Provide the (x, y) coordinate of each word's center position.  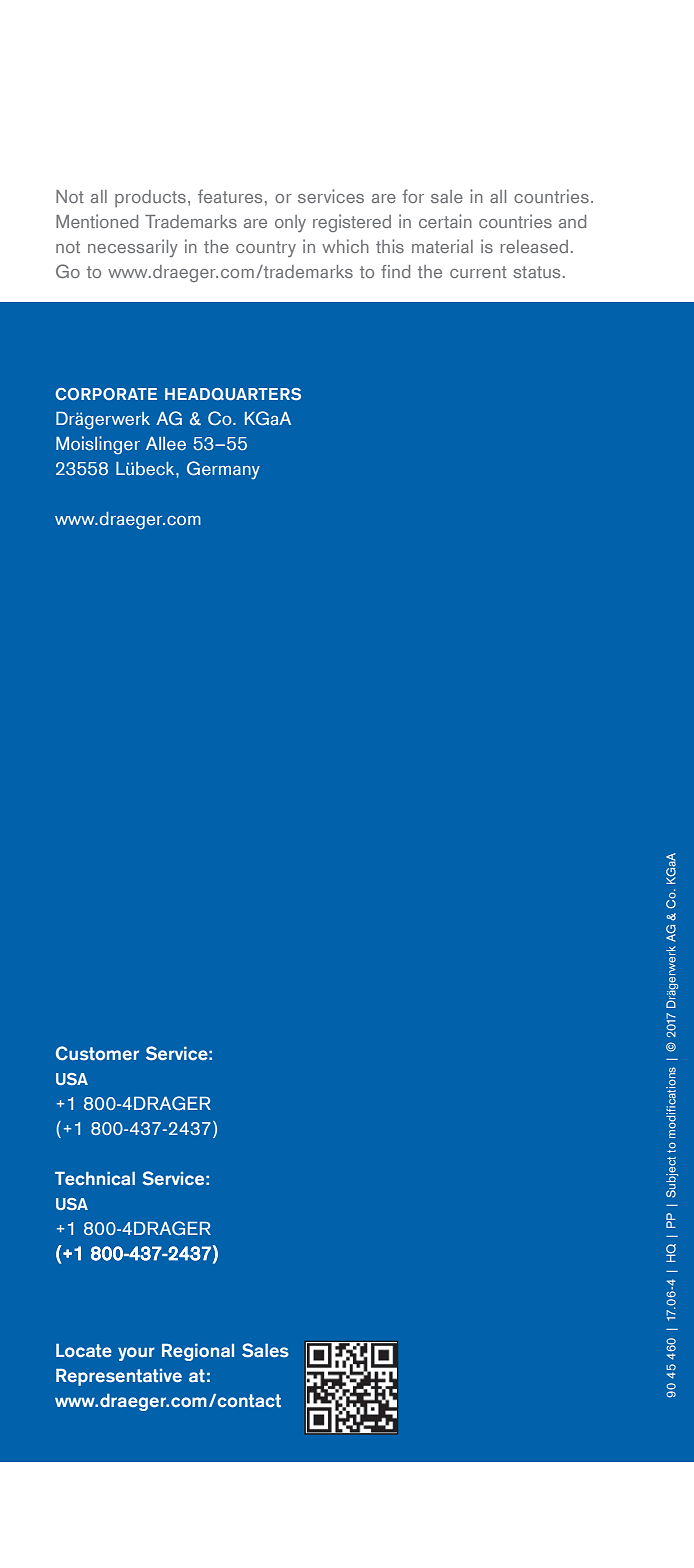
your (136, 1354)
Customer (97, 1053)
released (534, 246)
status (536, 272)
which (345, 246)
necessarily (133, 248)
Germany (223, 470)
